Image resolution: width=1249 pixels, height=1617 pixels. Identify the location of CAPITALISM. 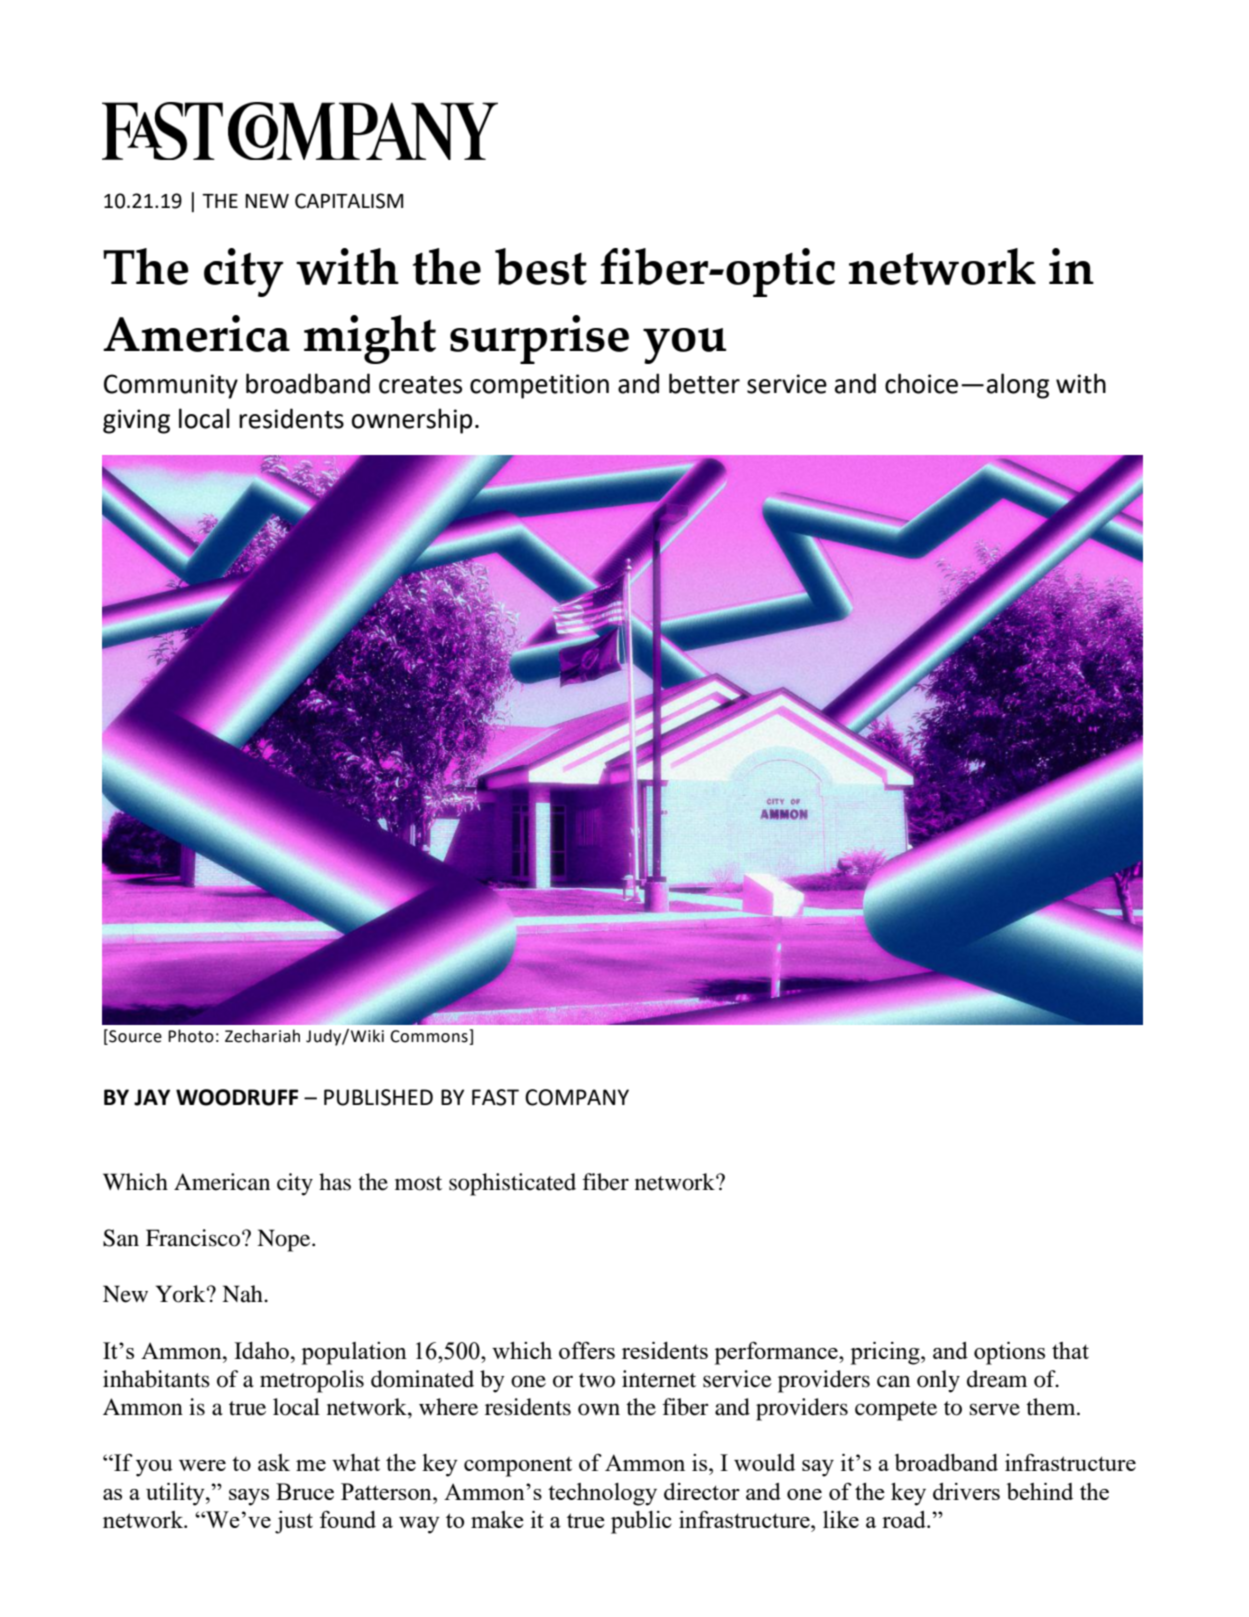
(349, 201).
